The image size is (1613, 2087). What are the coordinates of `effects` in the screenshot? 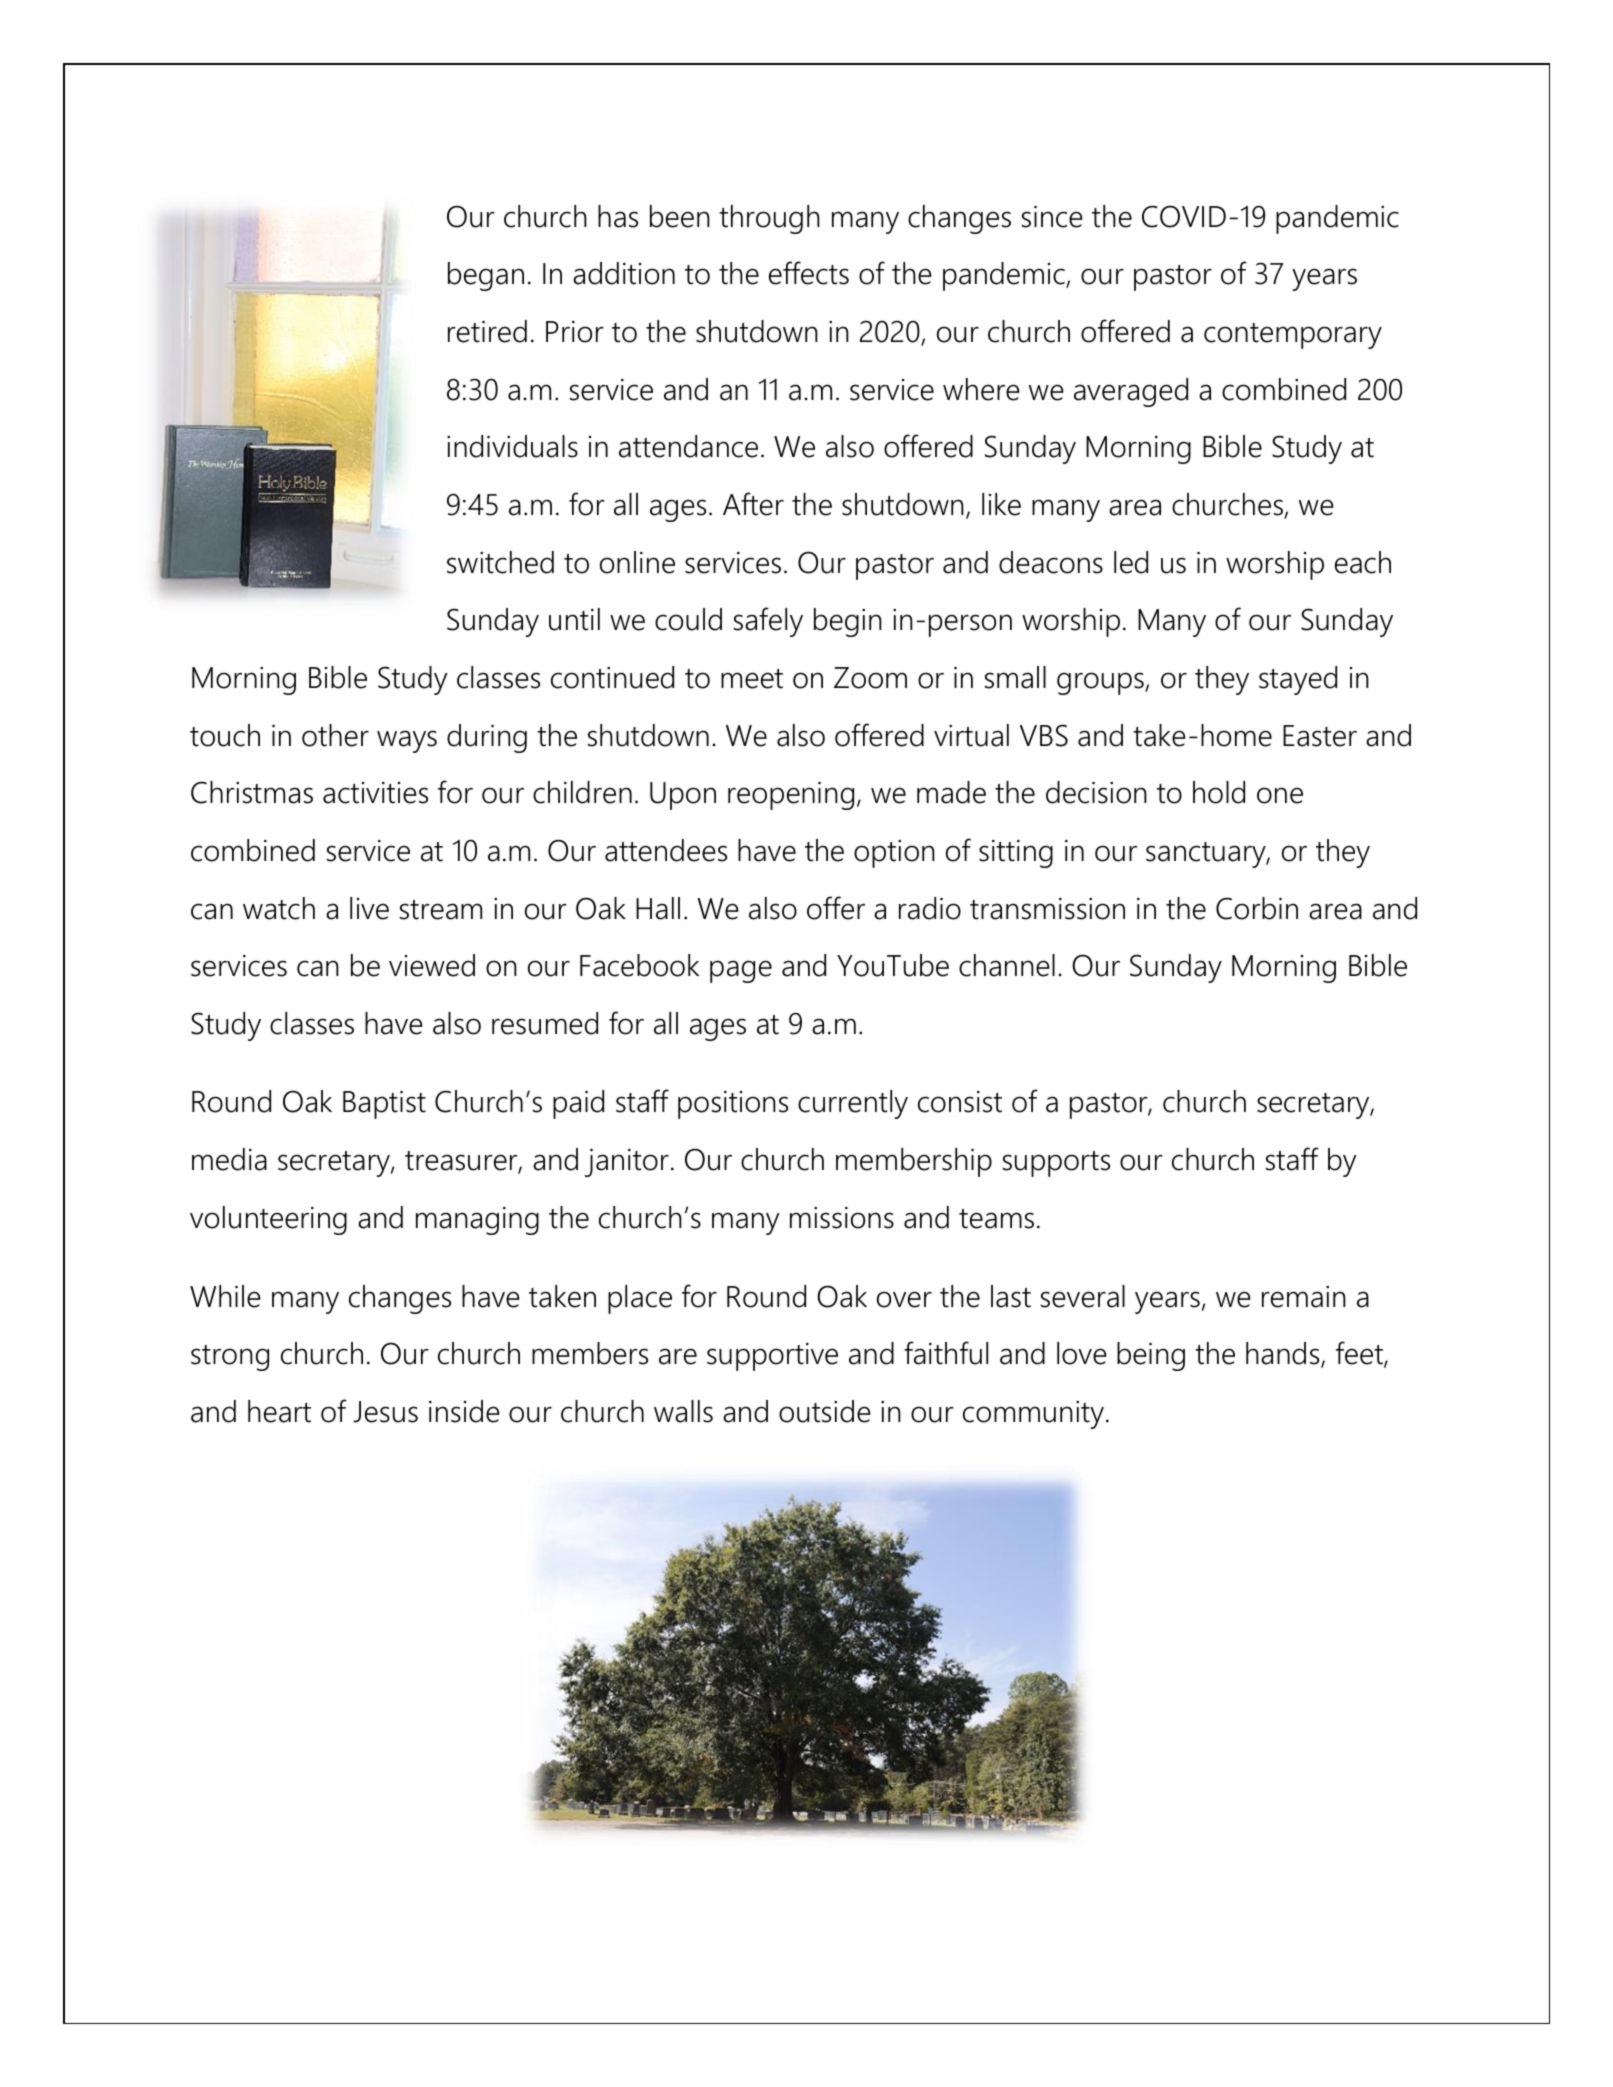 It's located at (809, 273).
